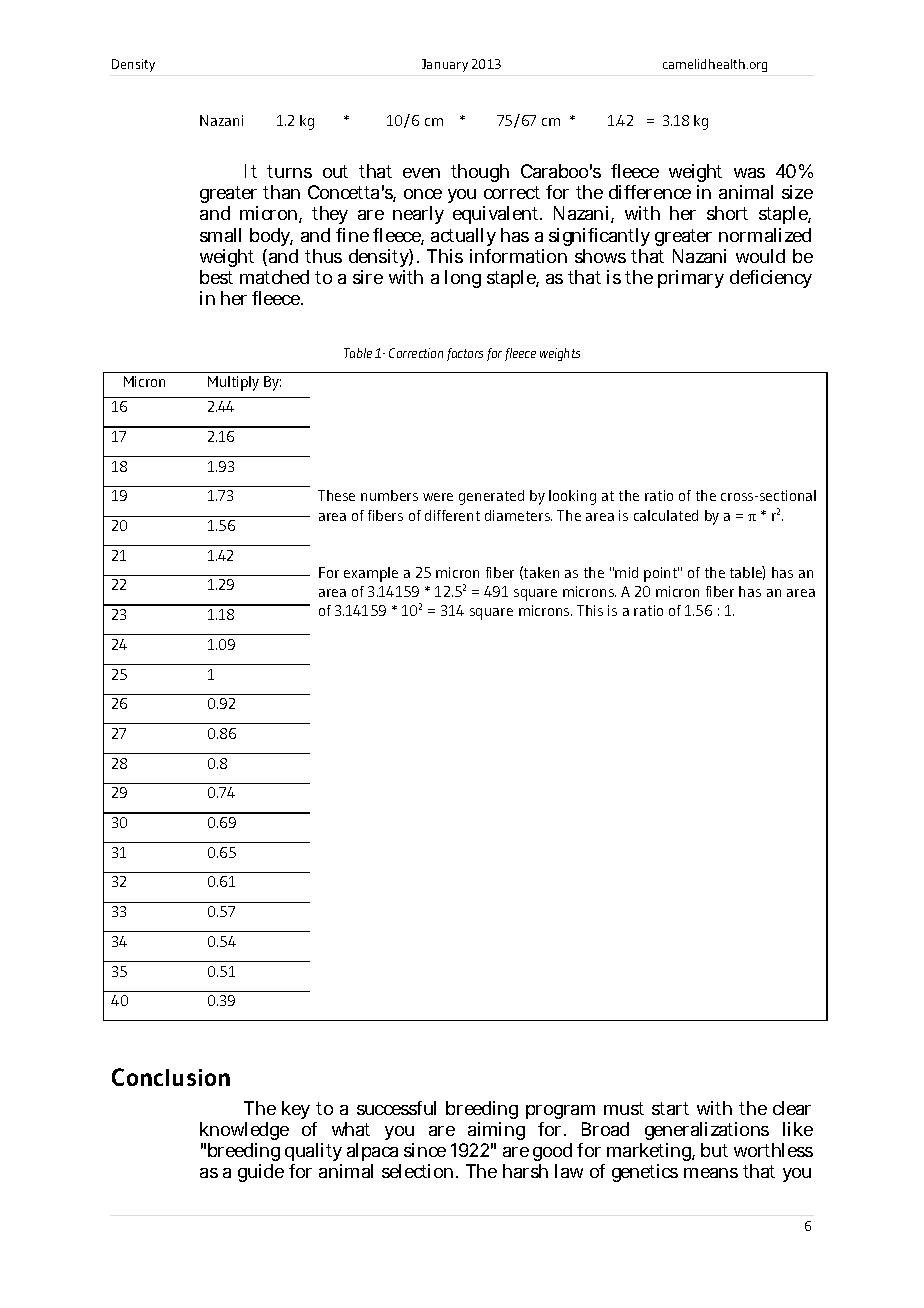 Image resolution: width=924 pixels, height=1308 pixels. Describe the element at coordinates (171, 1077) in the document. I see `Conclusion` at that location.
